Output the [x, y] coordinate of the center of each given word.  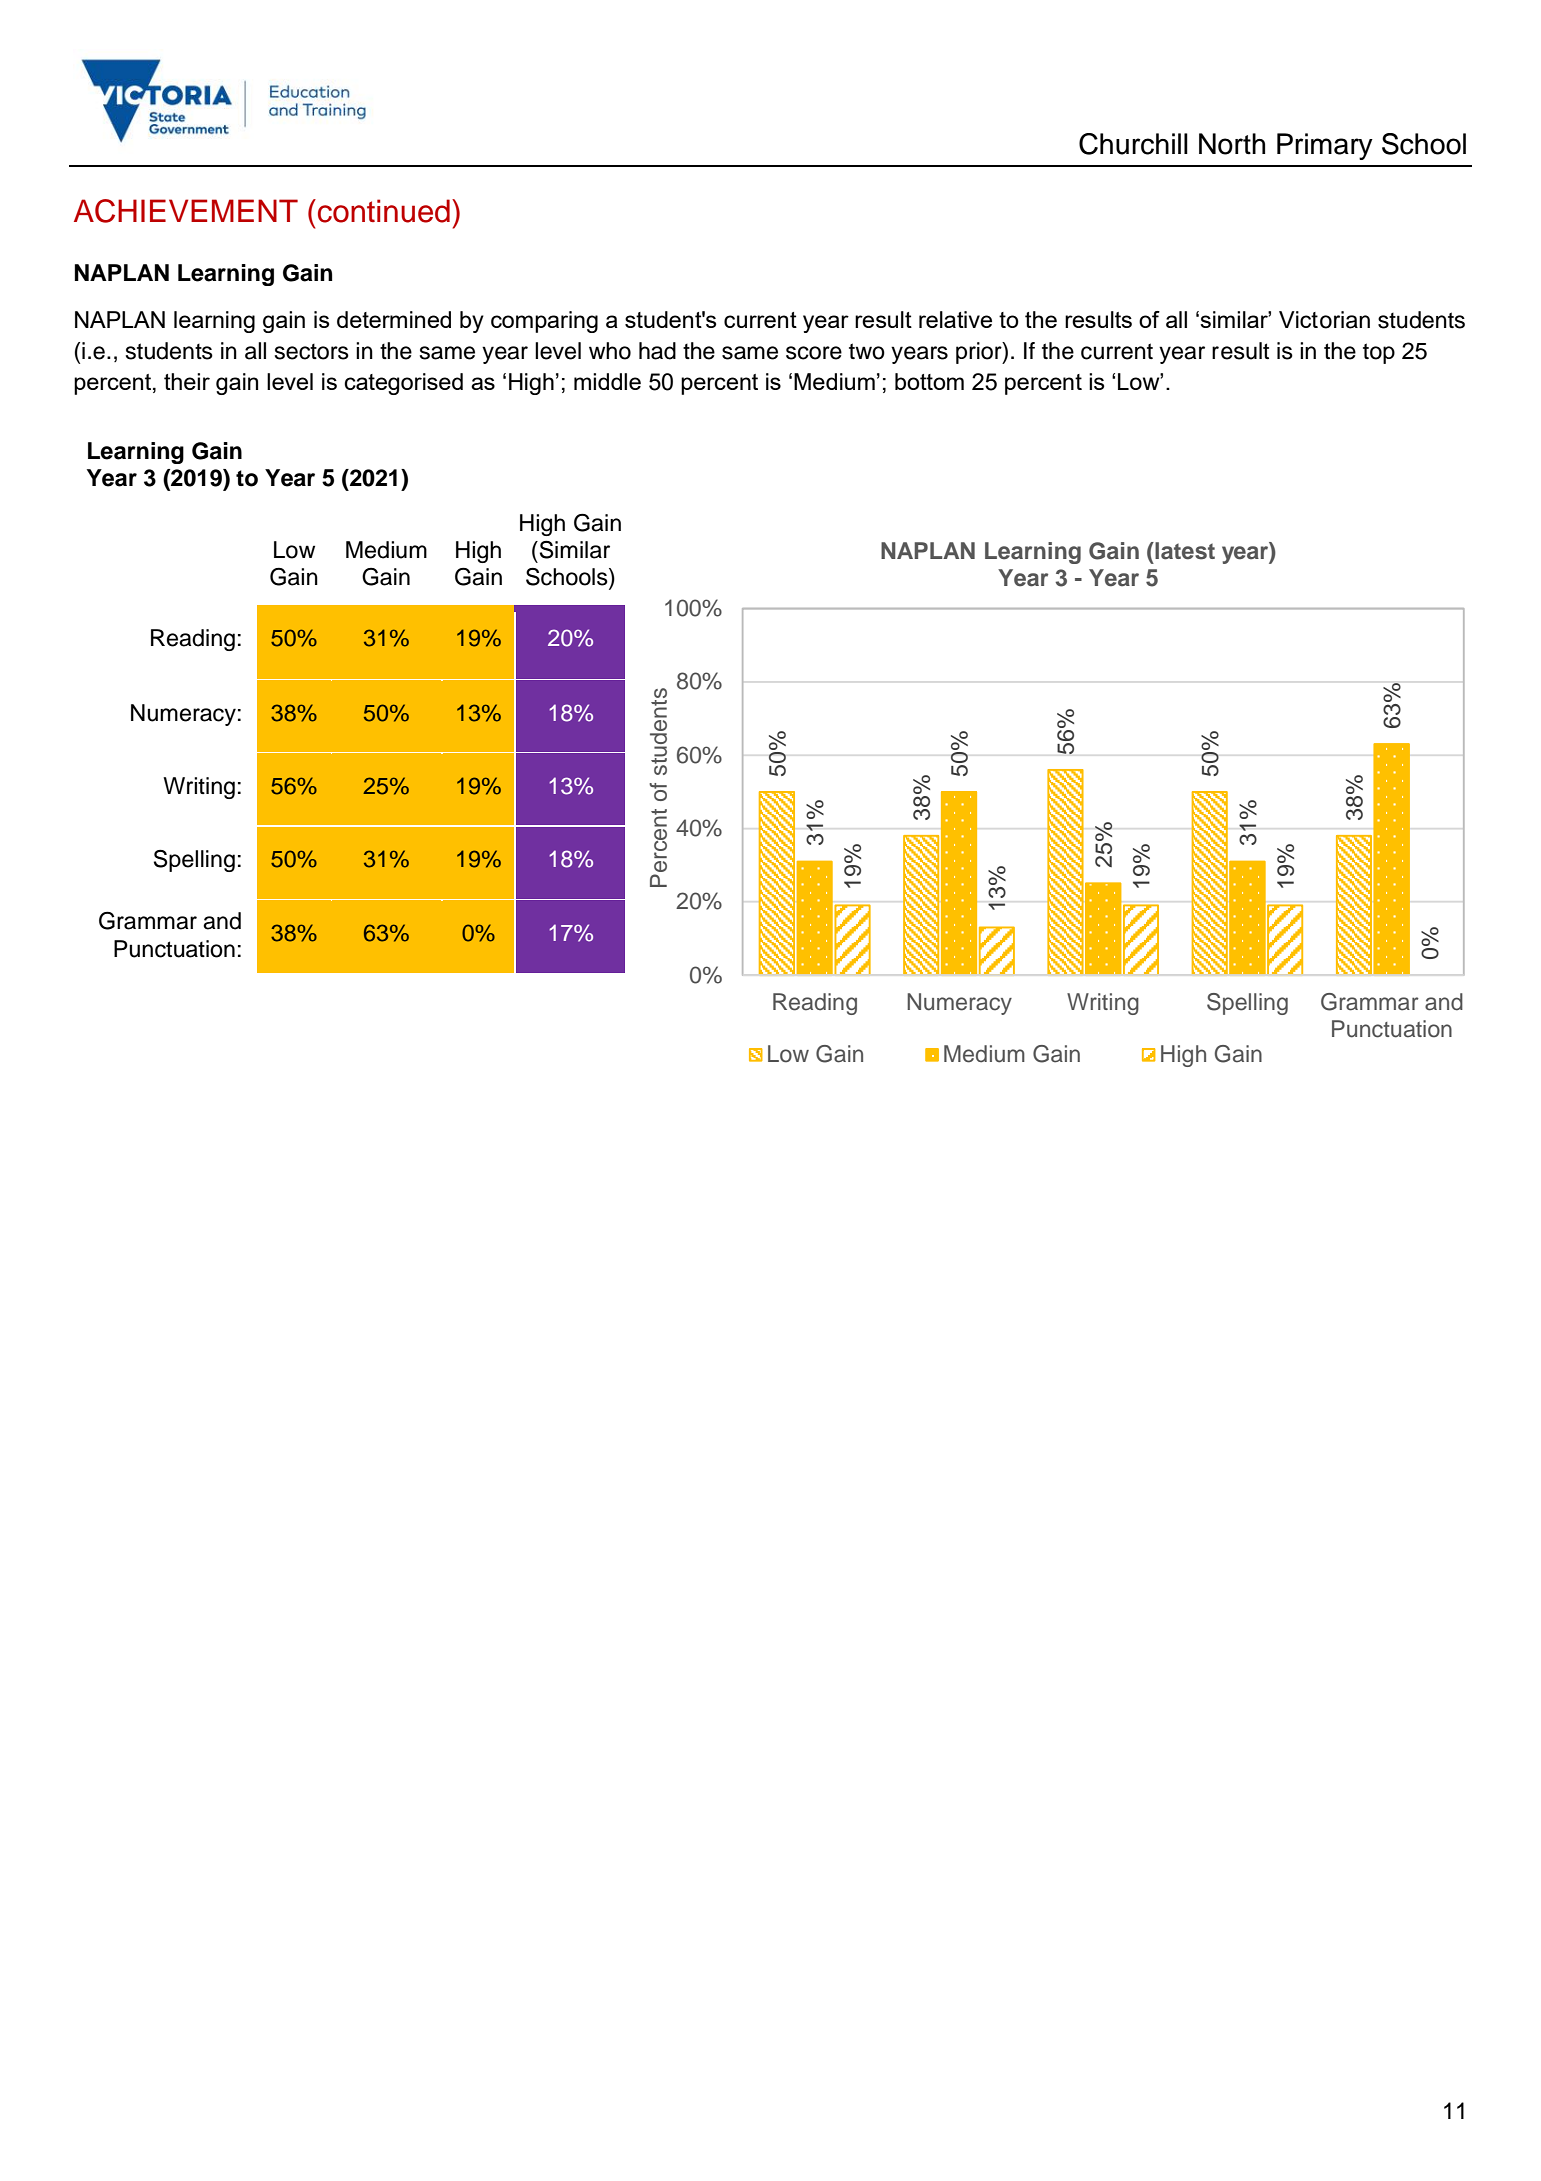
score [814, 353]
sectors [312, 352]
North [1232, 144]
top [1379, 353]
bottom [929, 381]
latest [1184, 551]
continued [384, 211]
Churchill [1133, 144]
